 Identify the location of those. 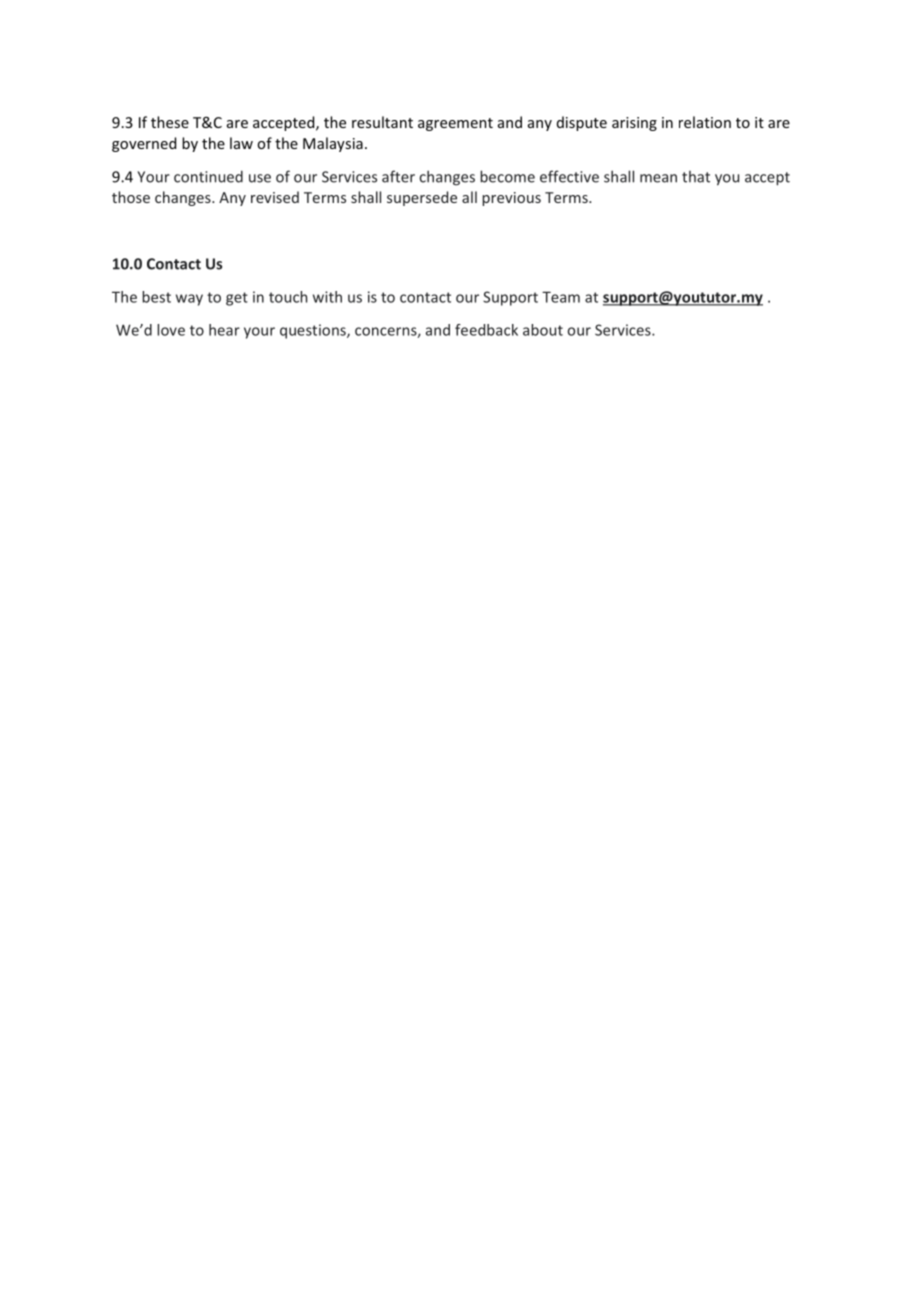
(131, 197).
